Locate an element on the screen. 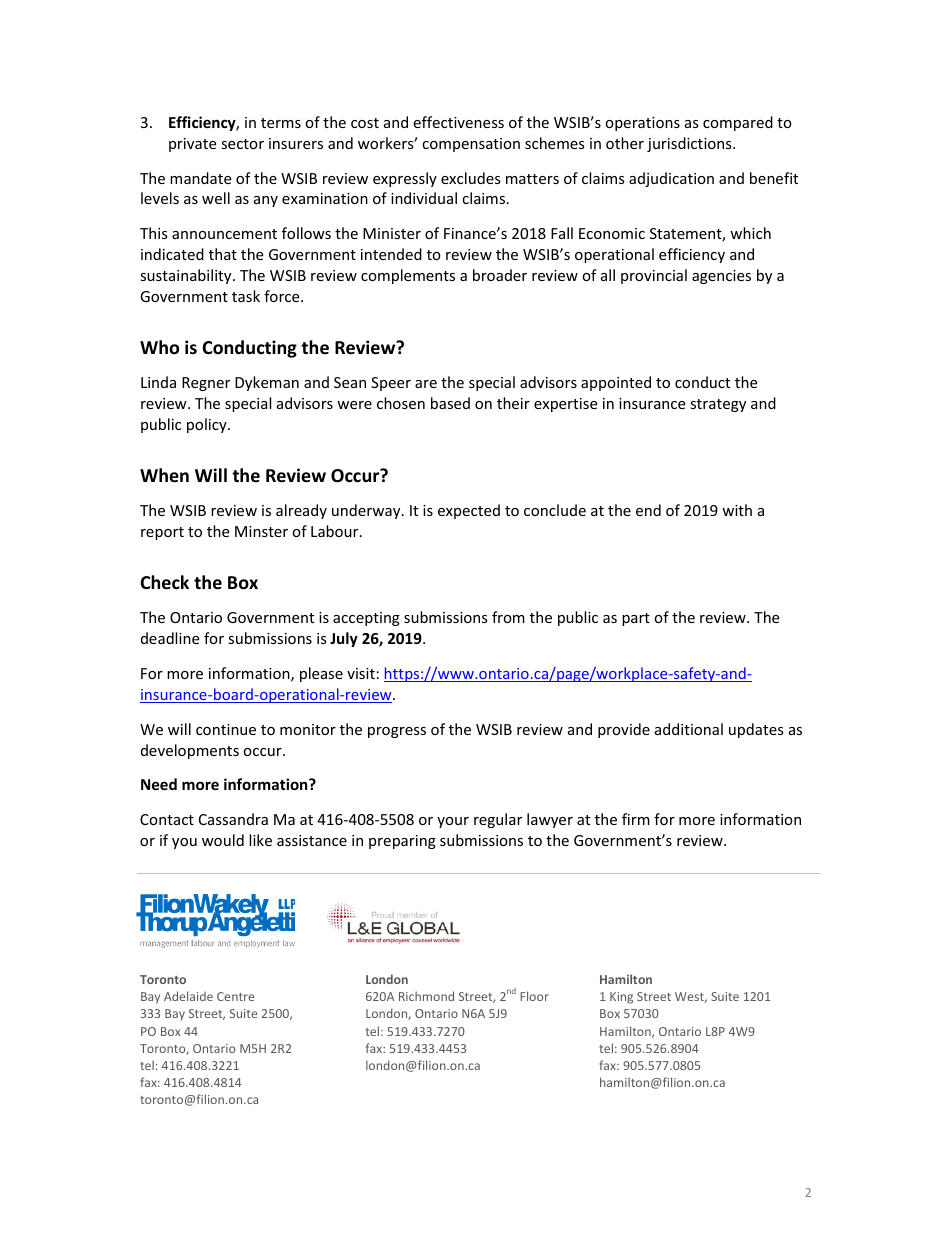 The image size is (952, 1233). sector is located at coordinates (242, 144).
